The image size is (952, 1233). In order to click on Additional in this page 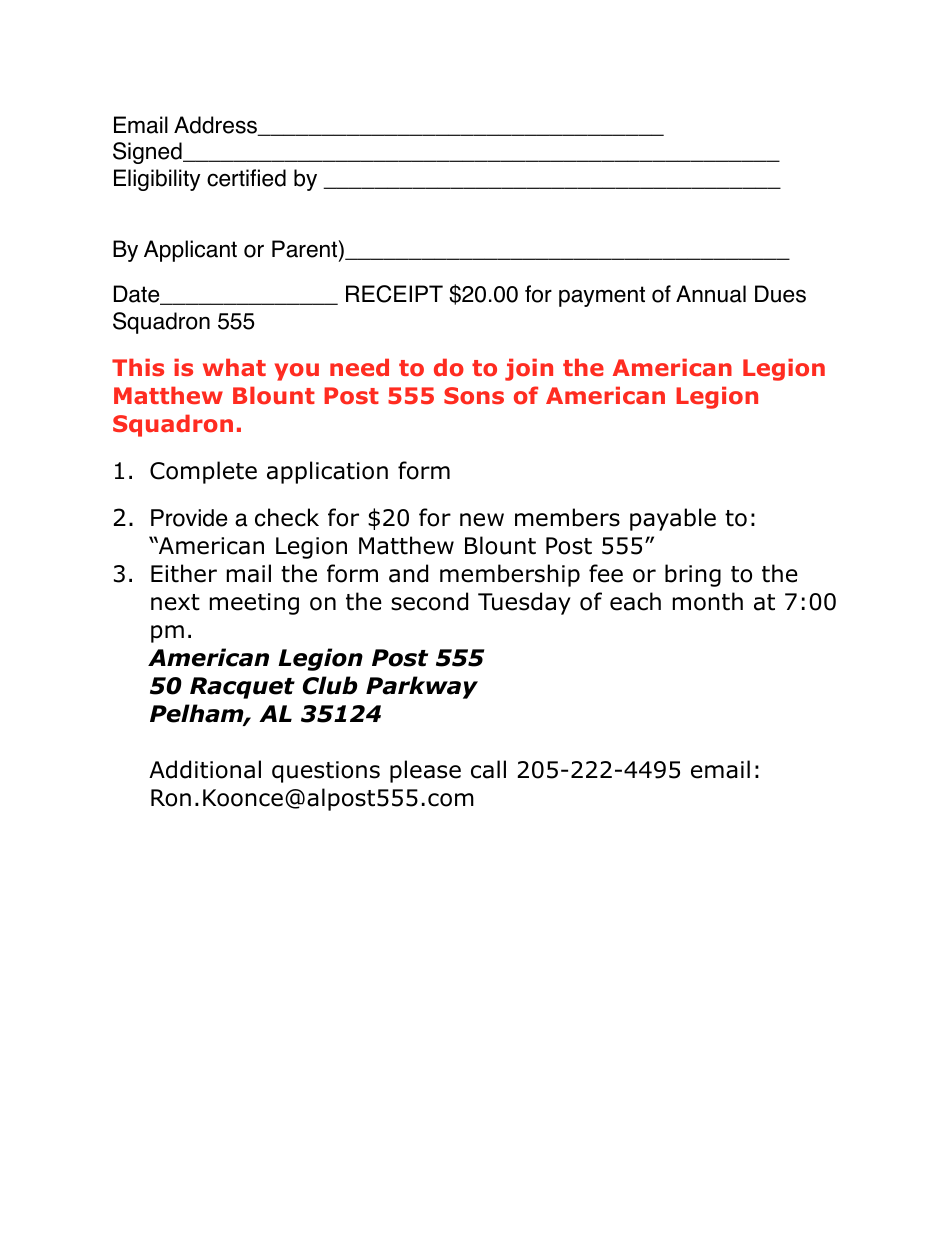, I will do `click(205, 769)`.
